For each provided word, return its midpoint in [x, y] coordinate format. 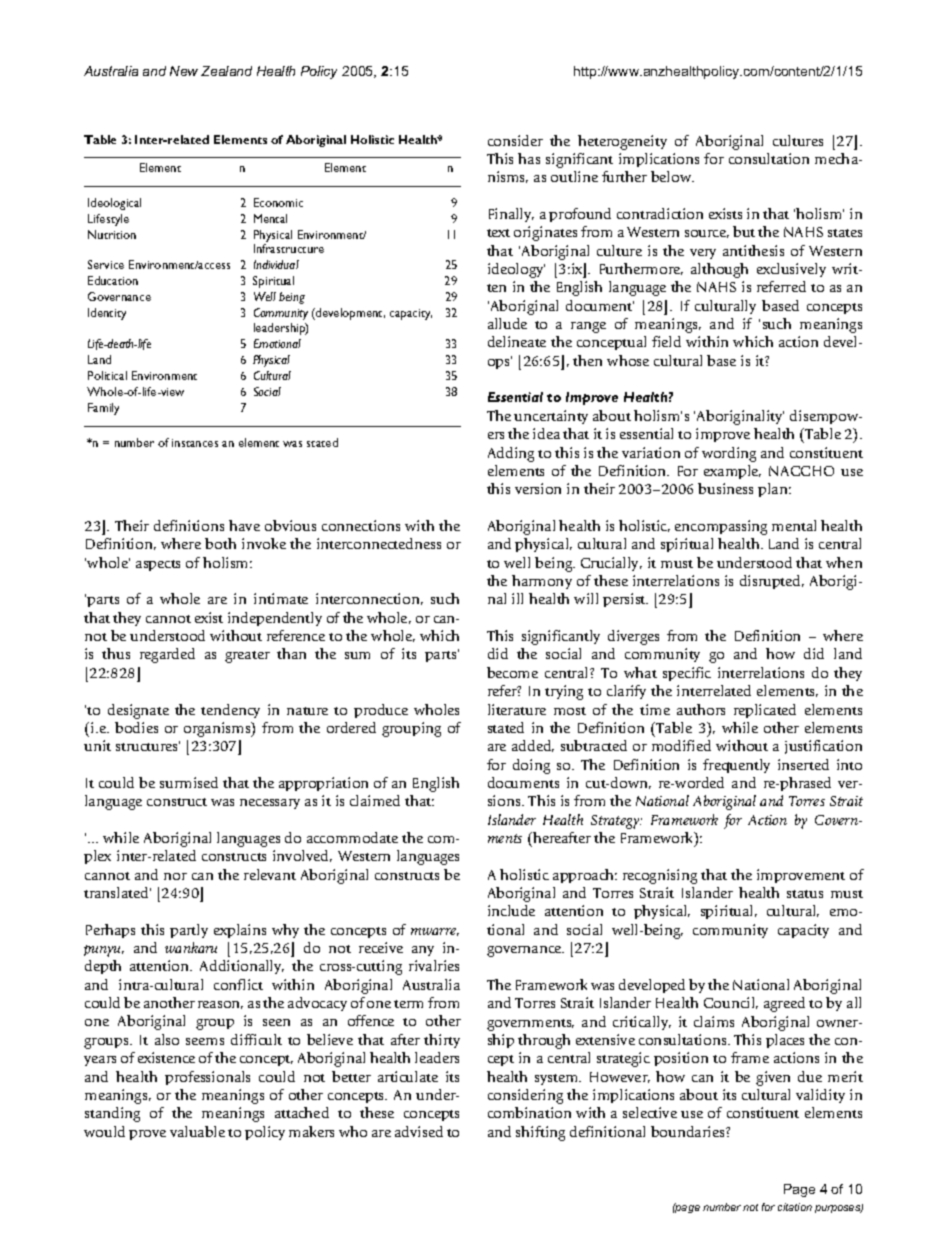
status [805, 894]
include [511, 910]
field [666, 341]
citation [795, 1207]
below [672, 176]
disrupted [772, 582]
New [184, 71]
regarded [167, 655]
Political [107, 375]
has [529, 158]
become [512, 672]
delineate [517, 341]
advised [419, 1131]
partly [189, 931]
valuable [197, 1131]
